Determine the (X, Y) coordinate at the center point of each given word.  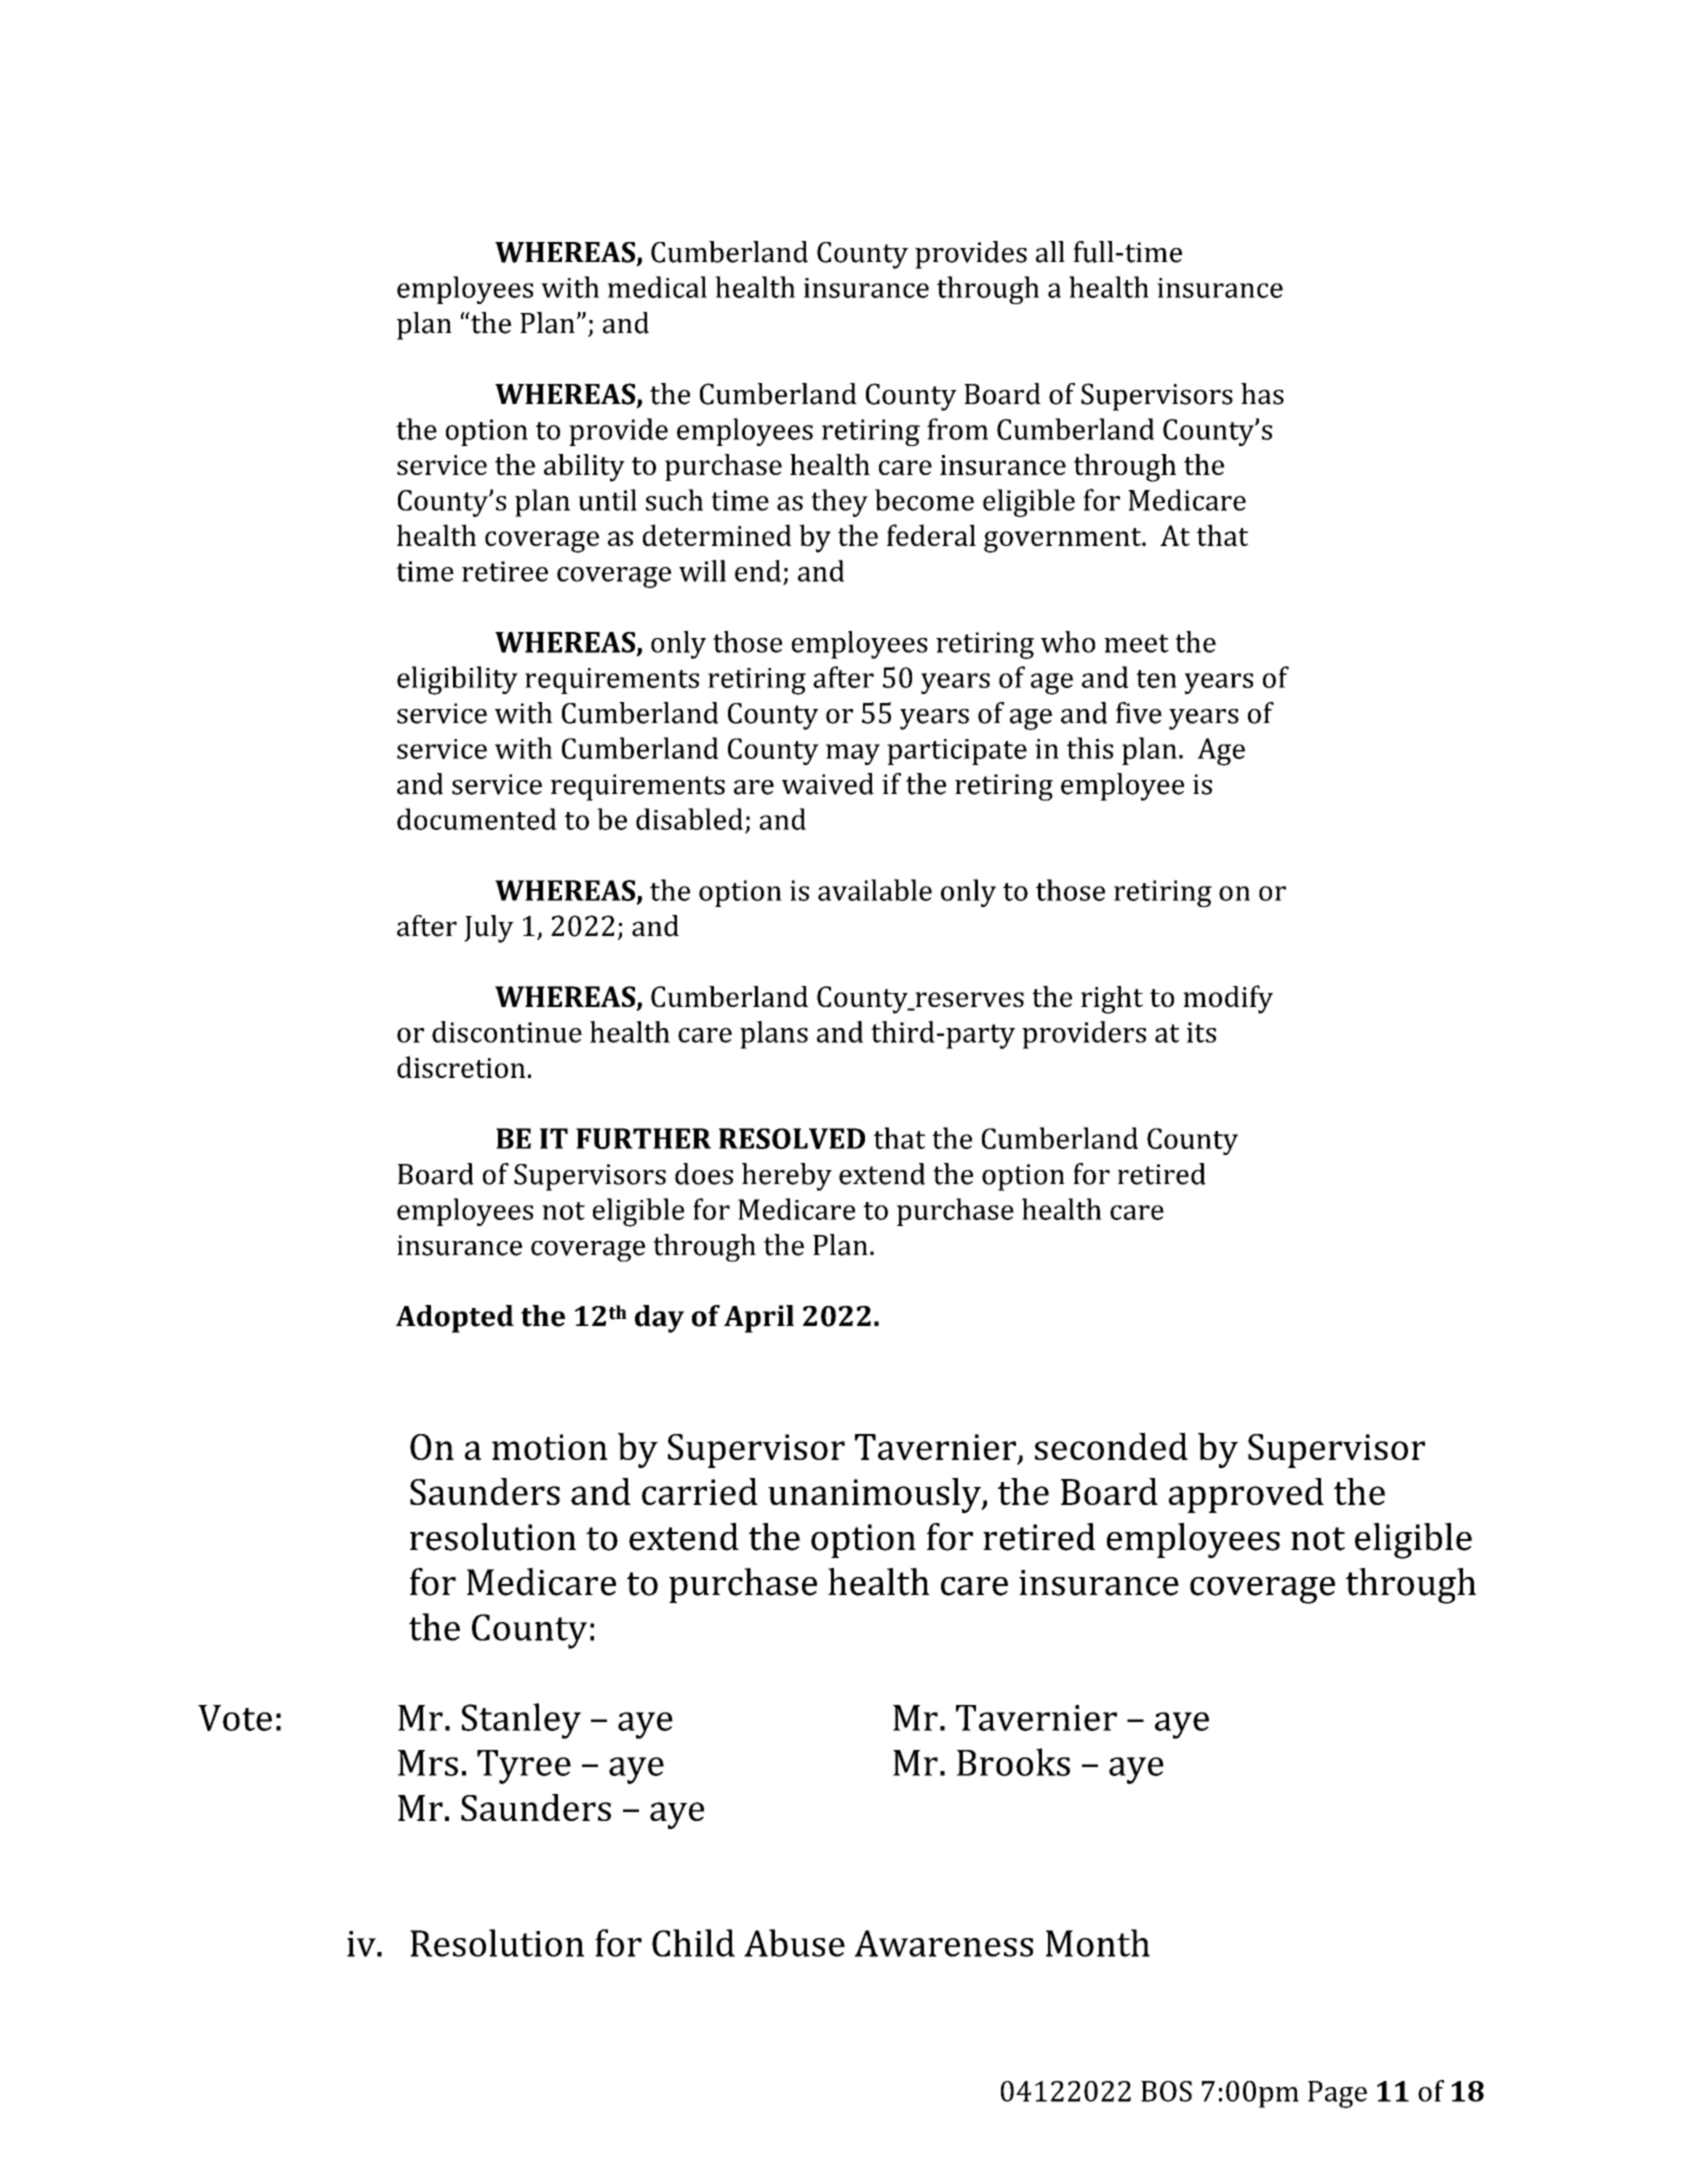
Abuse (794, 1943)
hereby (787, 1177)
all (1050, 252)
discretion (461, 1067)
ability (584, 468)
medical (657, 287)
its (1201, 1032)
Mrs (428, 1763)
